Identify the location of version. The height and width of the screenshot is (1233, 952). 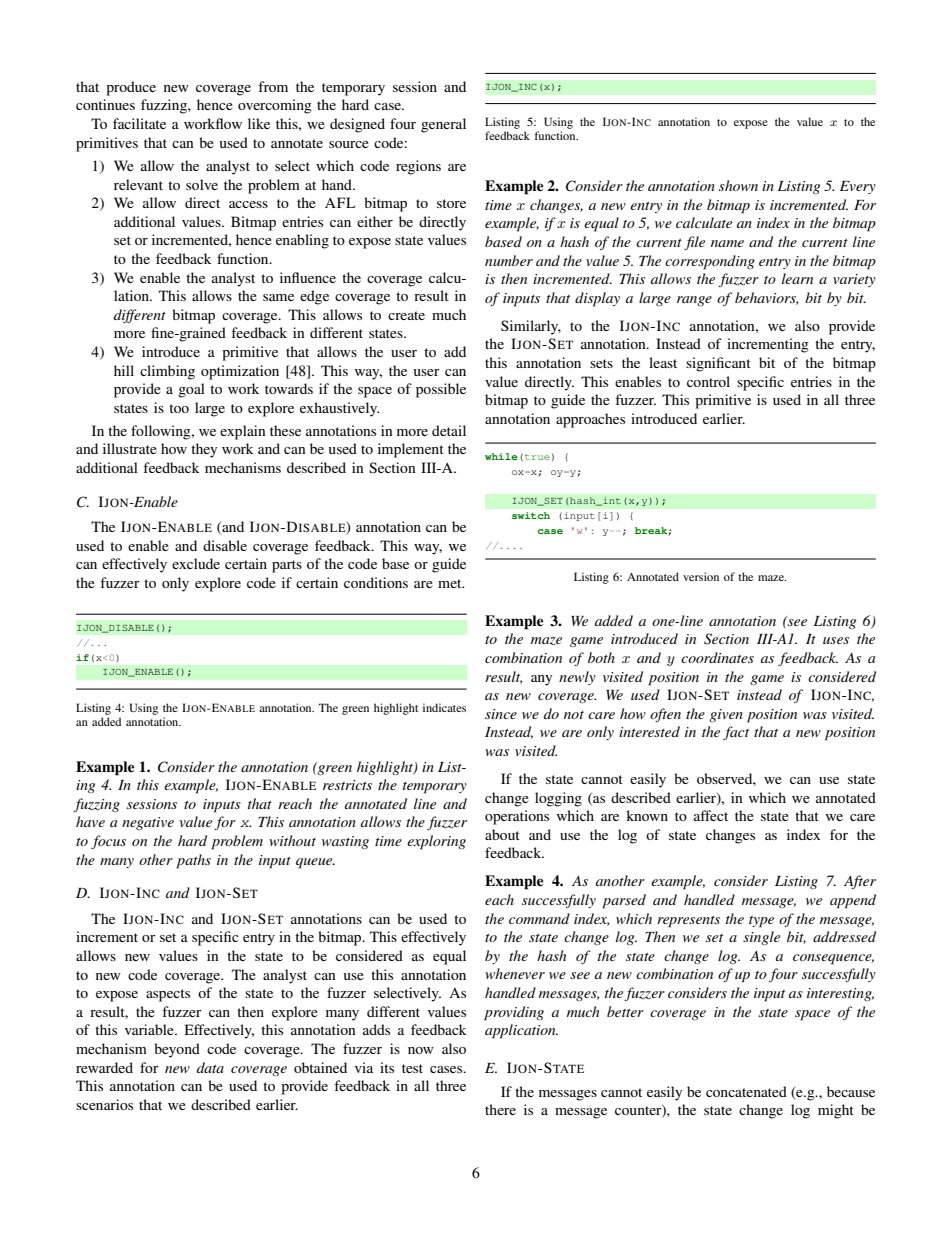
(701, 576).
